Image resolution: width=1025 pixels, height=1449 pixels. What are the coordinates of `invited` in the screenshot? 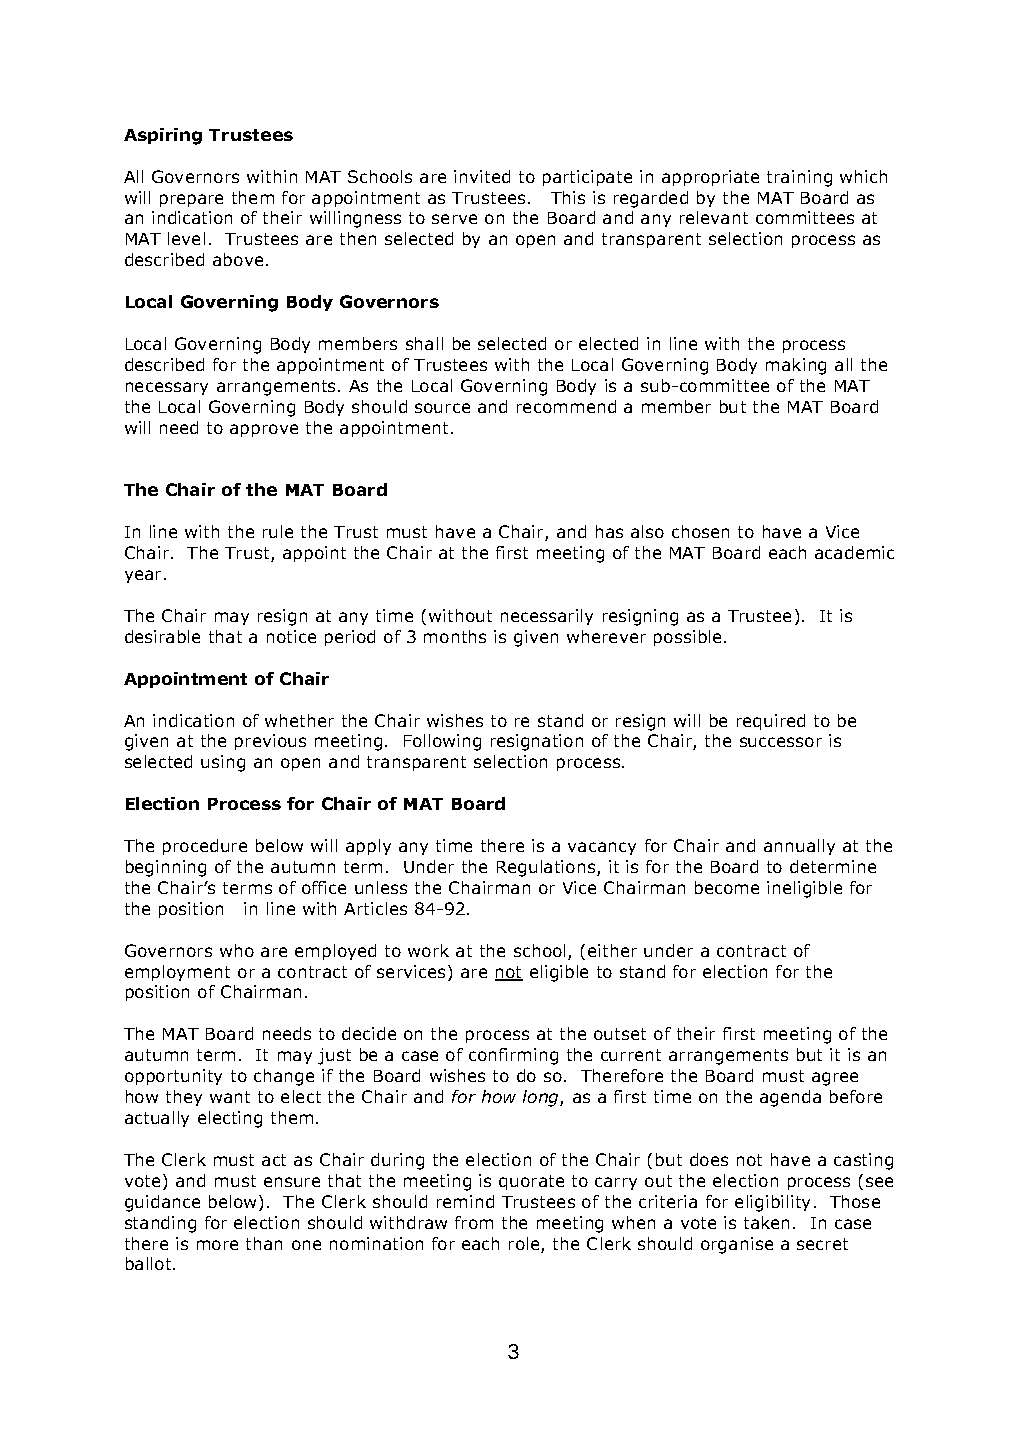 It's located at (482, 176).
